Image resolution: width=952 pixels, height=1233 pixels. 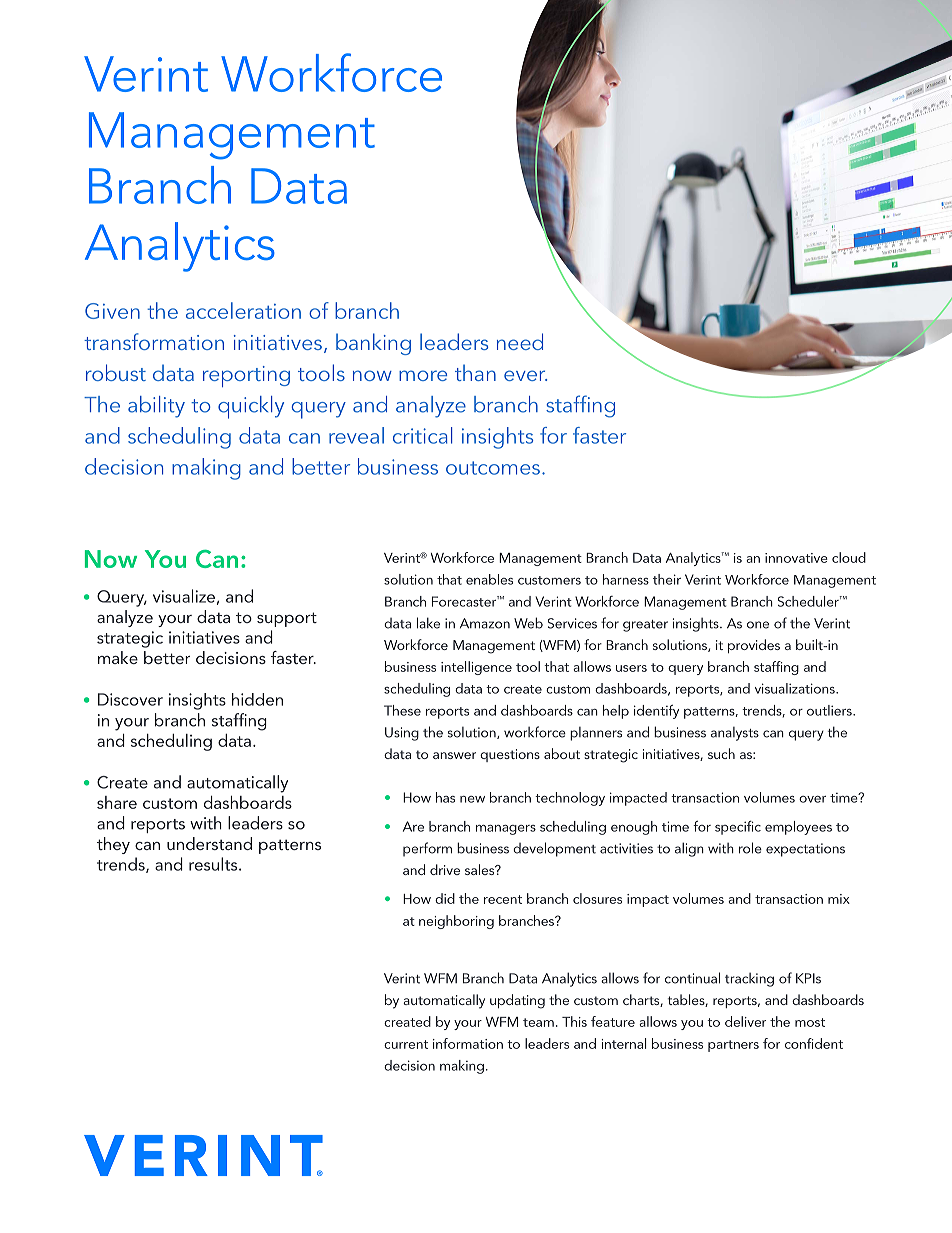 What do you see at coordinates (156, 407) in the page?
I see `ability` at bounding box center [156, 407].
